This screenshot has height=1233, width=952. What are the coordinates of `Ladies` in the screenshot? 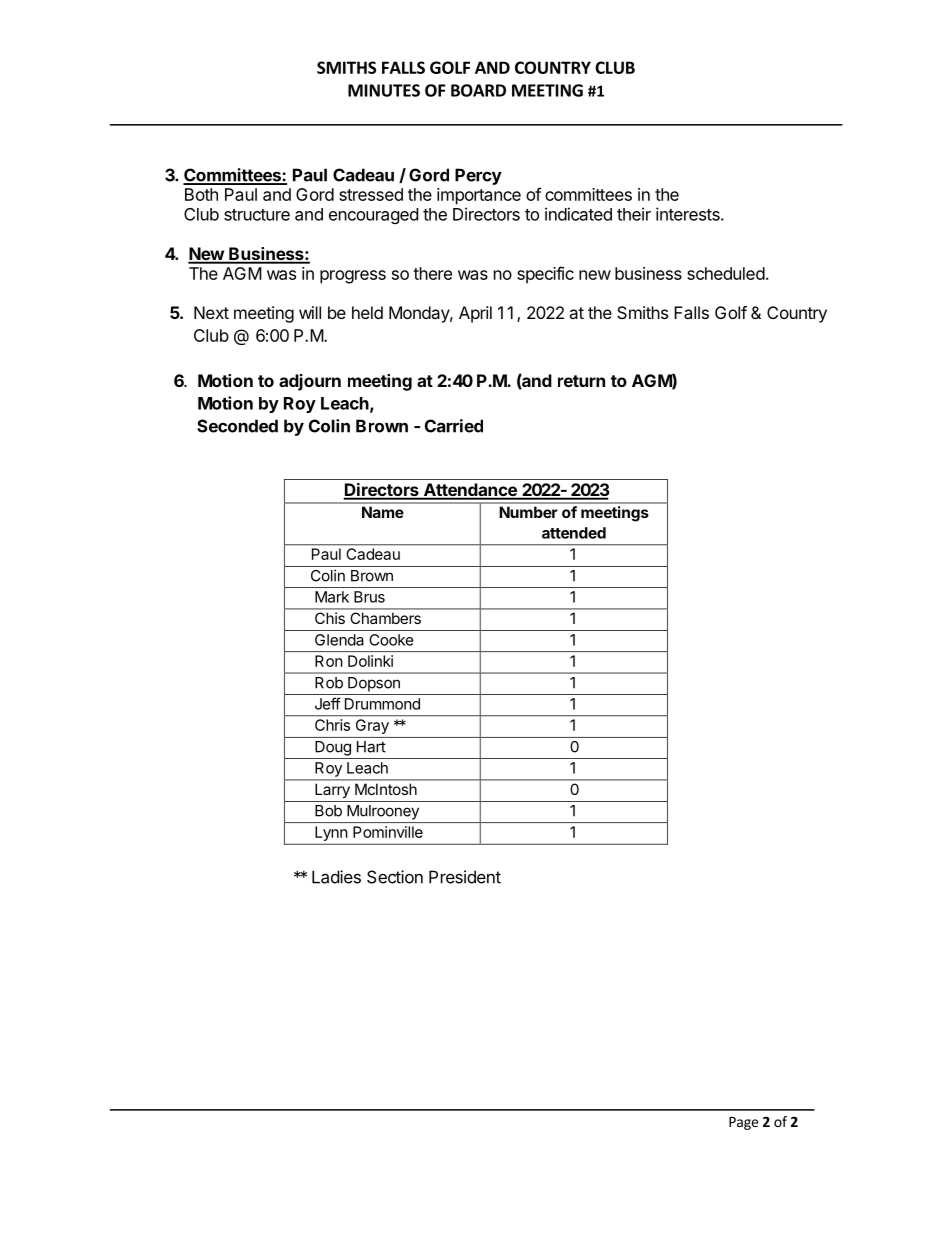 It's located at (336, 877).
